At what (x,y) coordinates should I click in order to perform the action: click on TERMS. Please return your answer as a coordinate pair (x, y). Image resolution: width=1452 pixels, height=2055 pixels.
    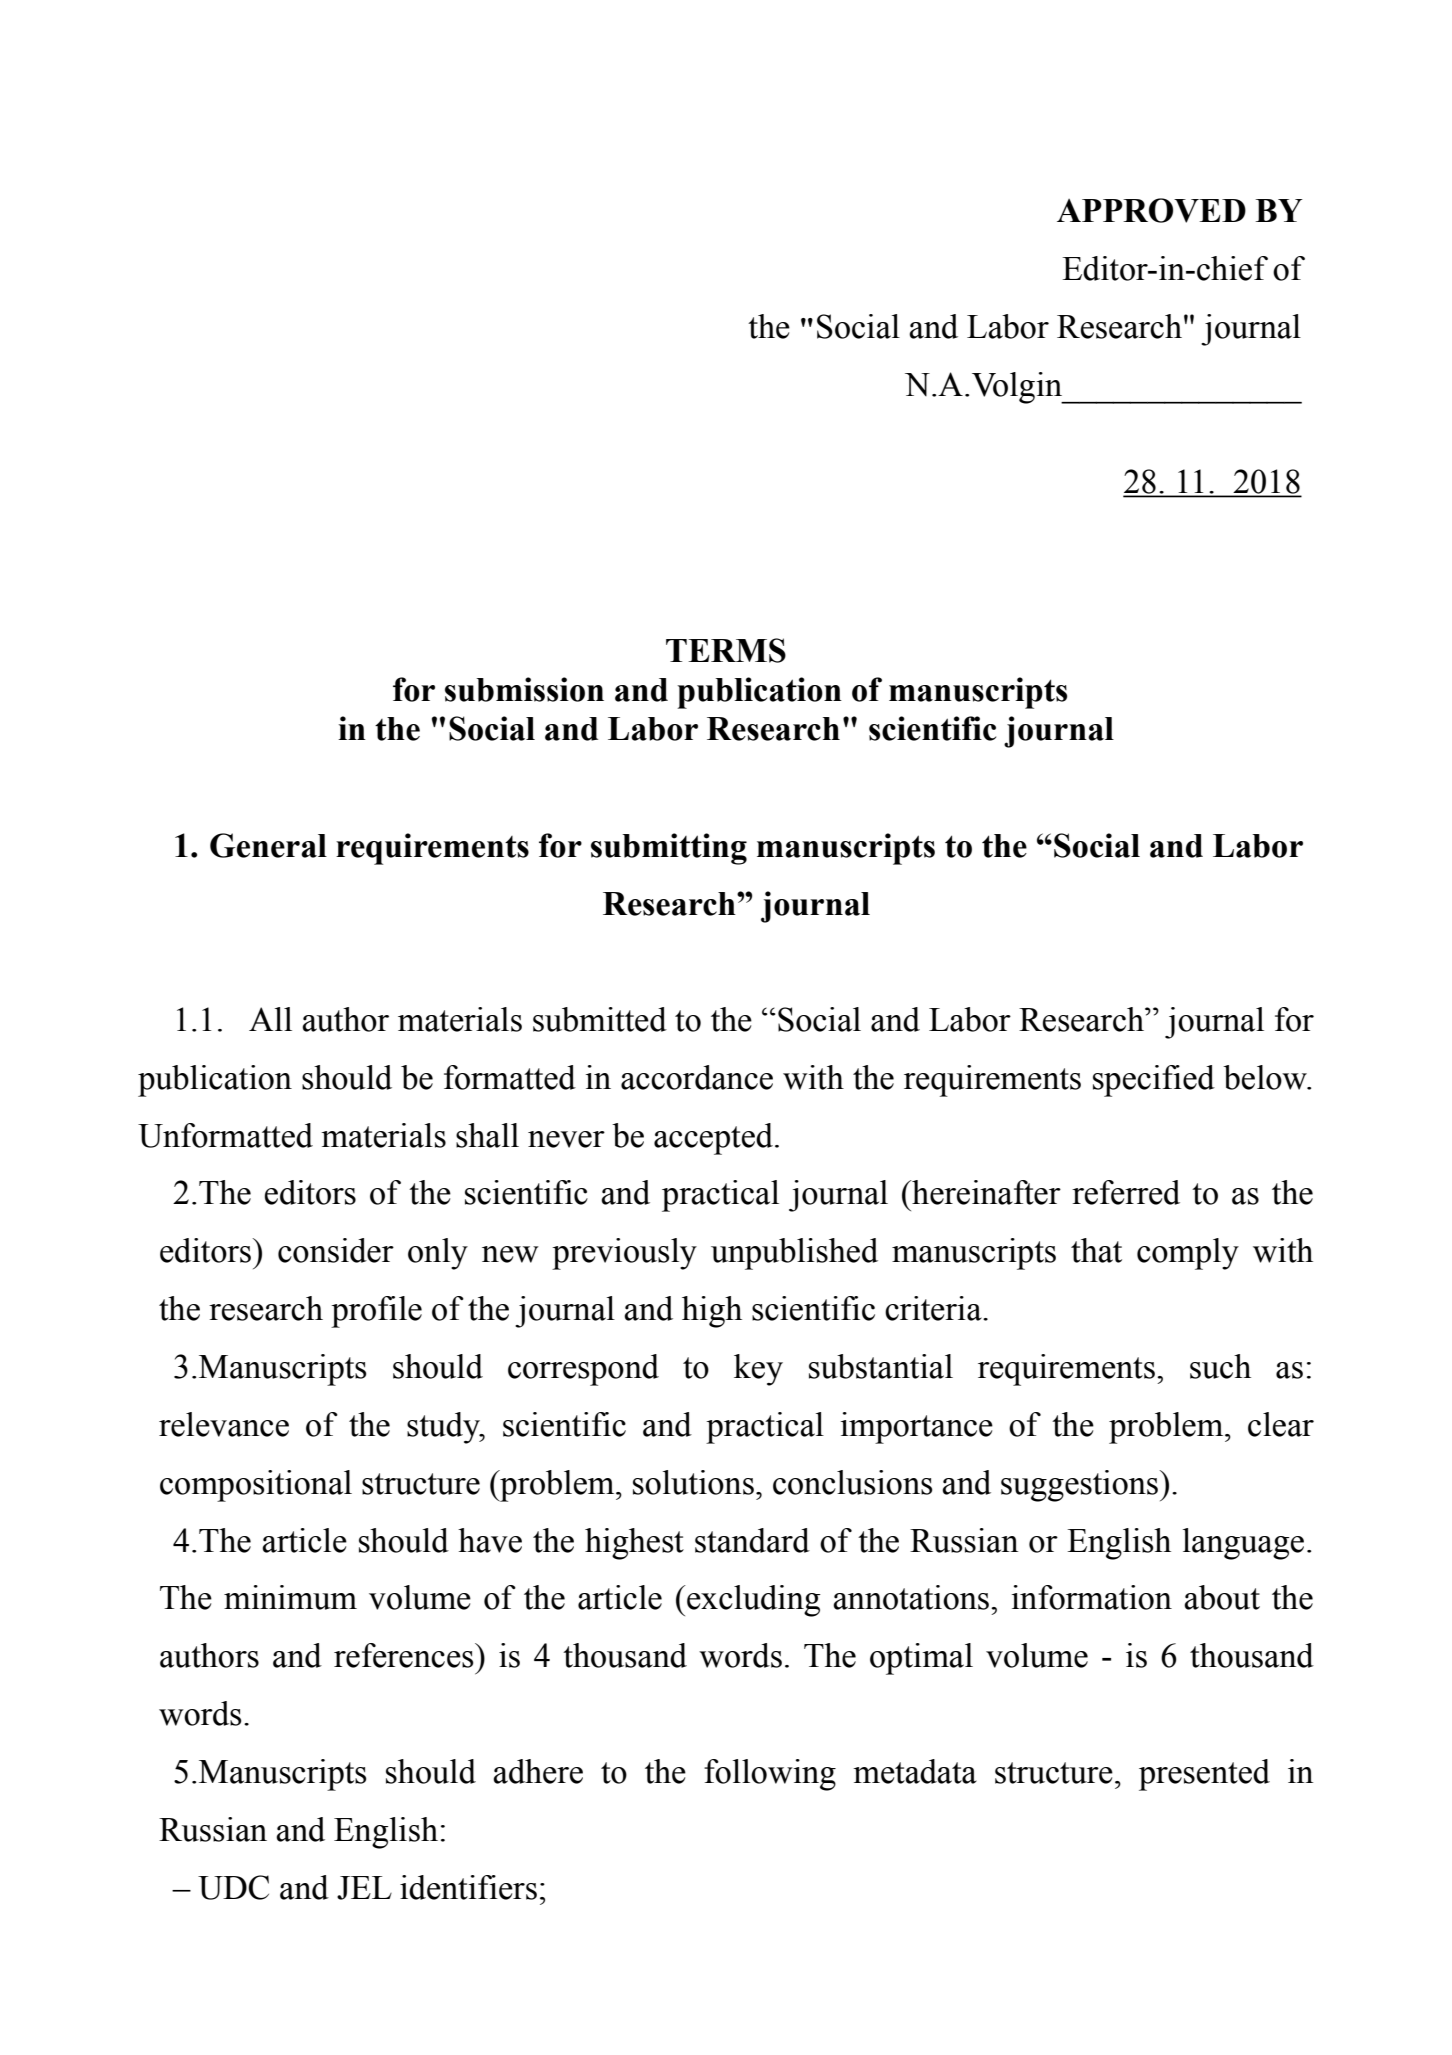
    Looking at the image, I should click on (726, 650).
